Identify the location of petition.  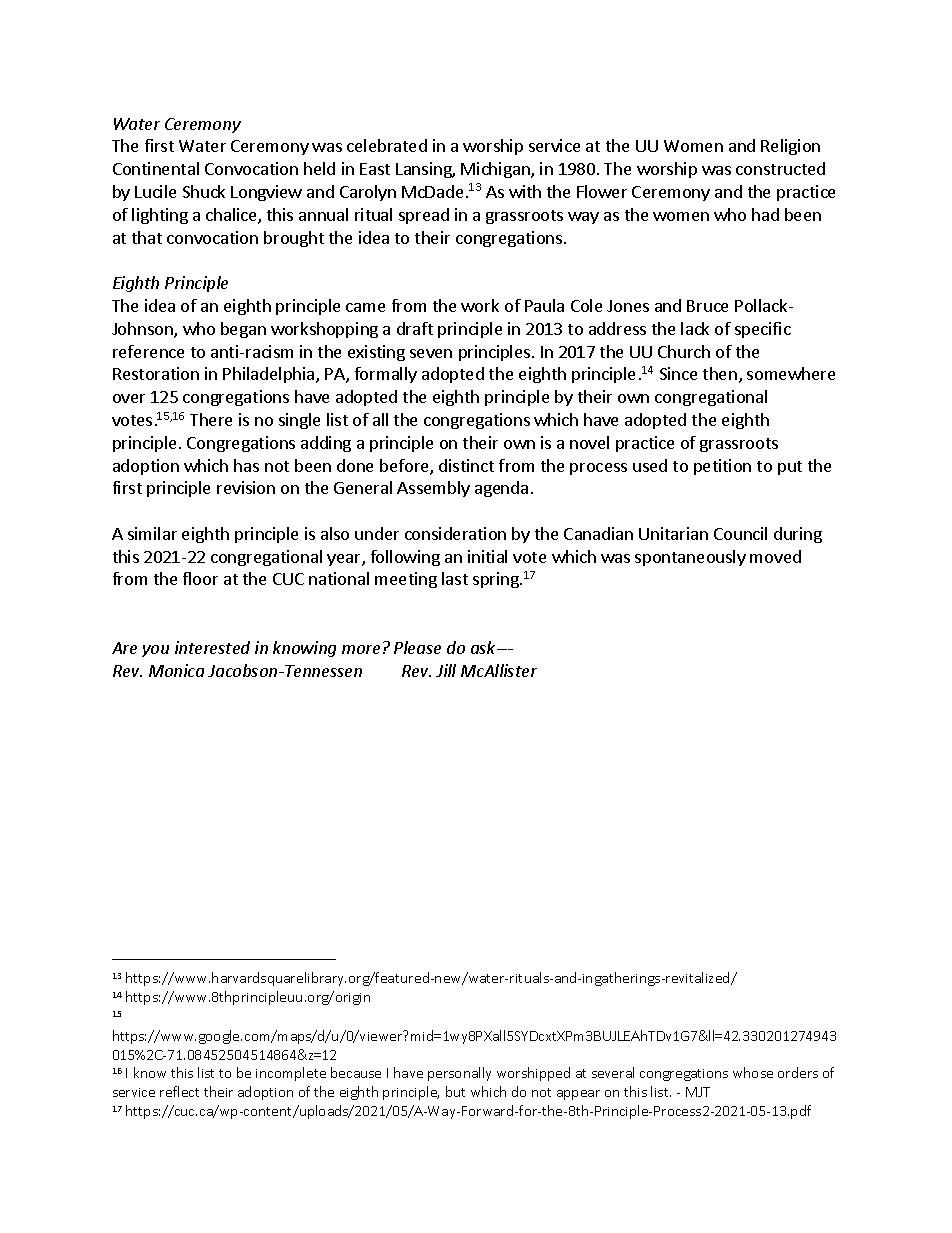
(722, 467).
